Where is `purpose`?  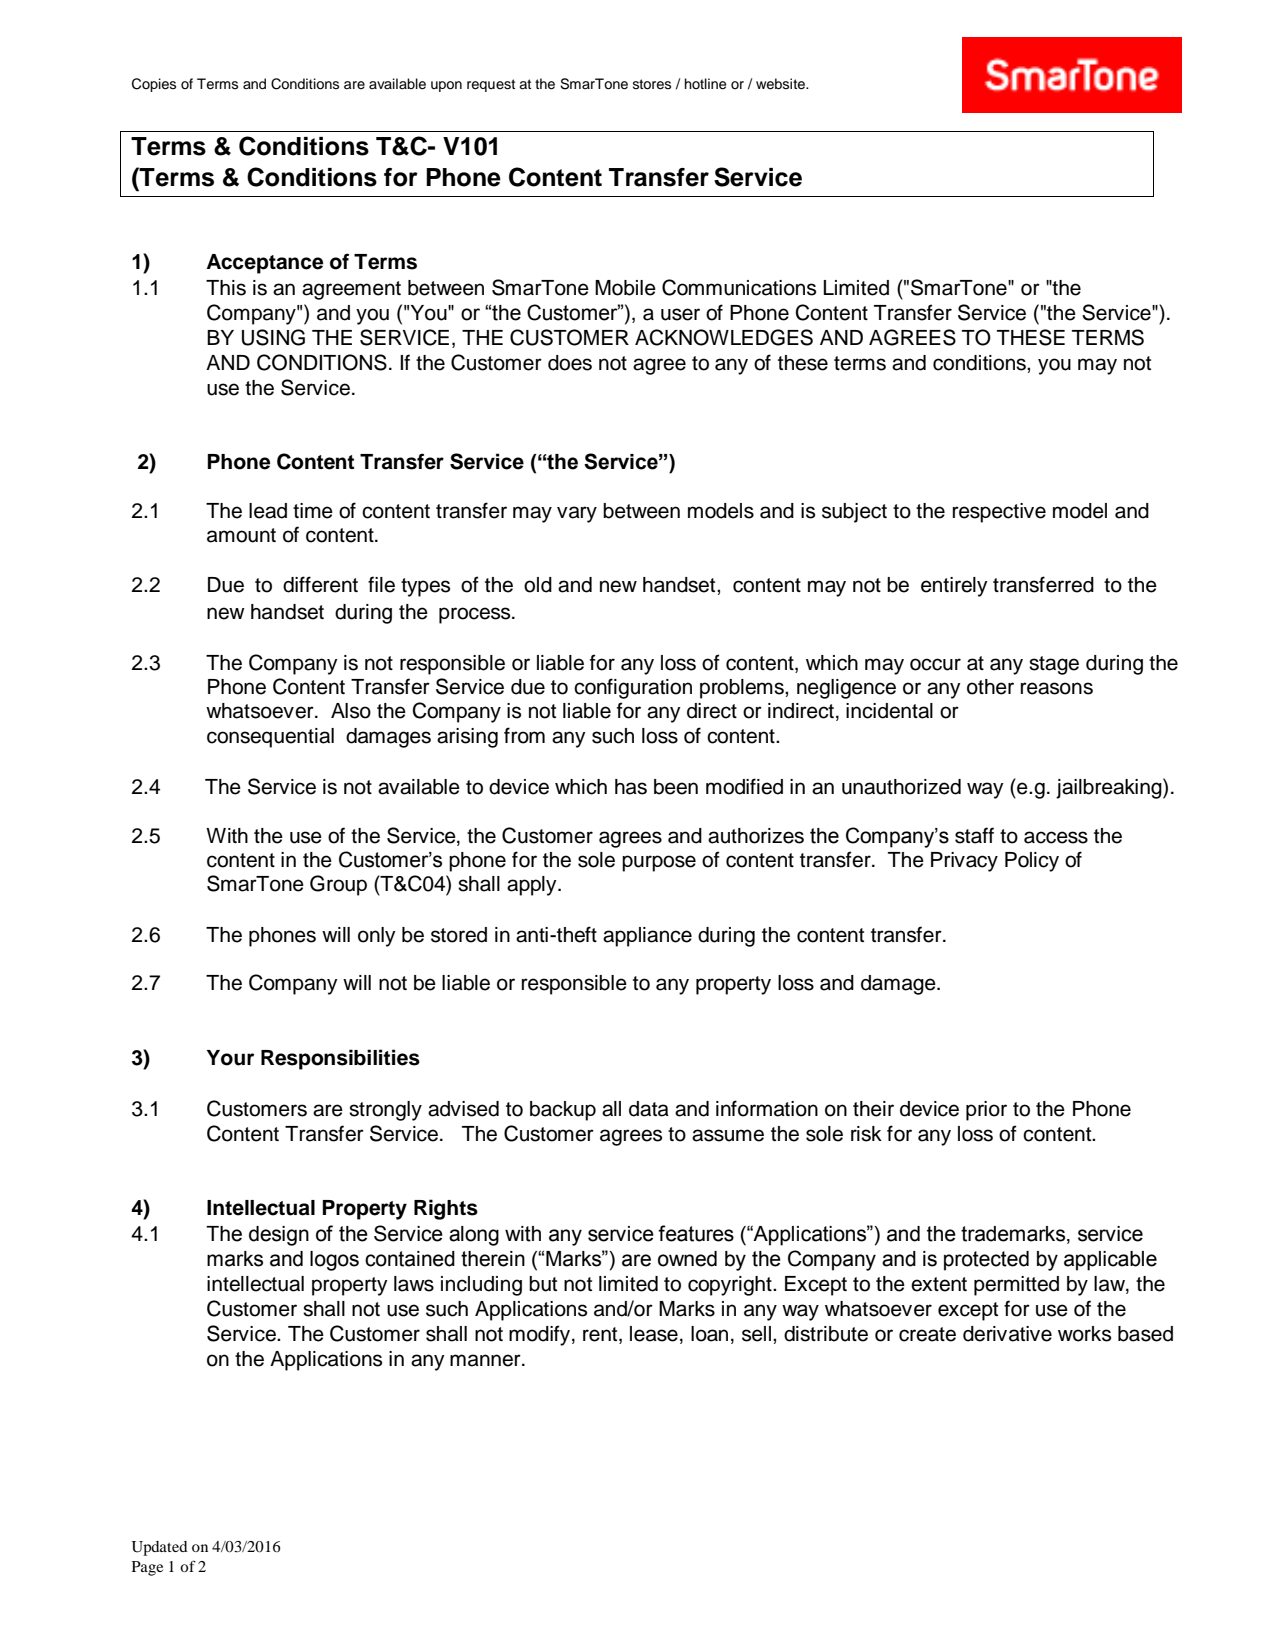
purpose is located at coordinates (659, 863).
